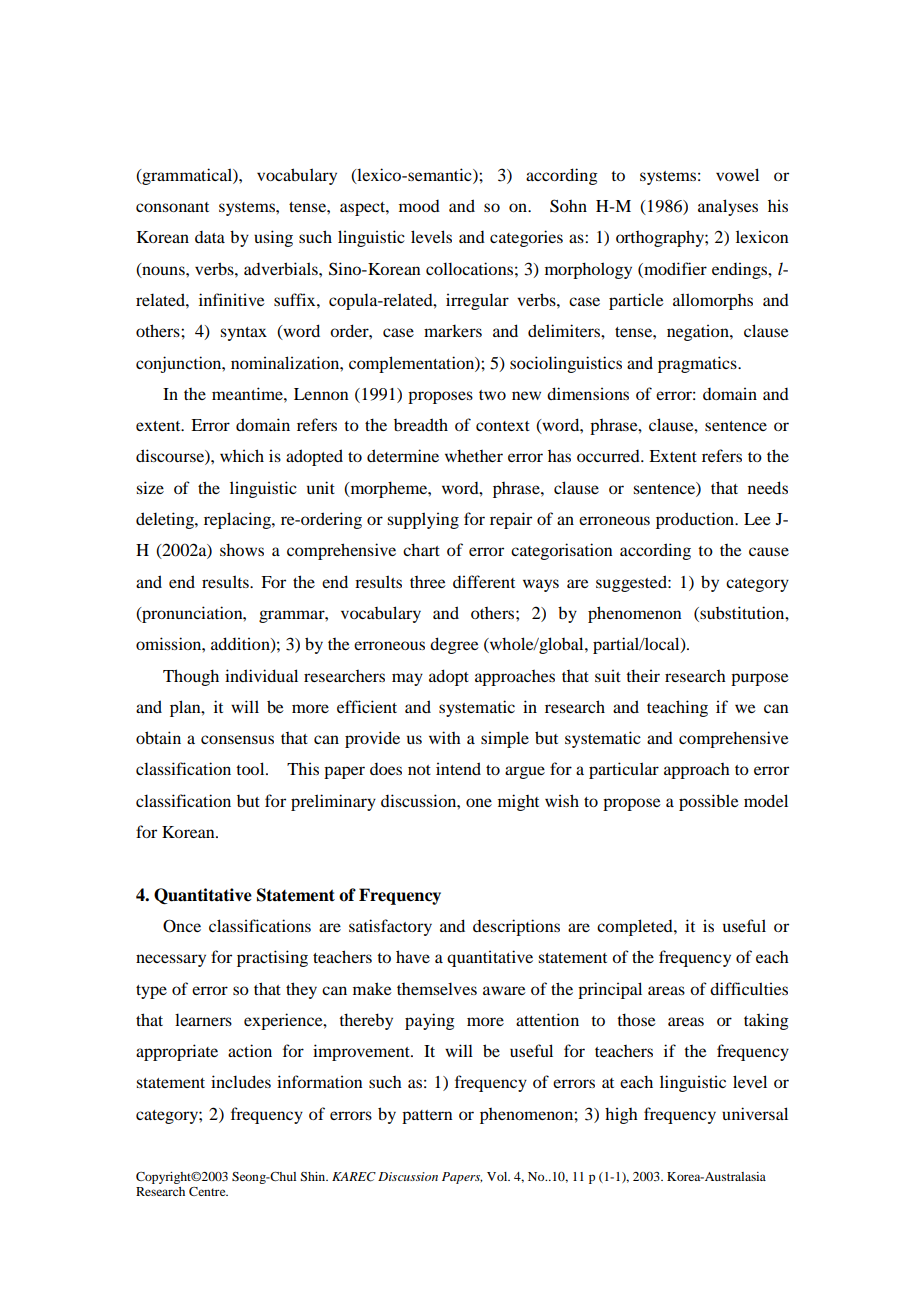  Describe the element at coordinates (728, 207) in the document. I see `analyses` at that location.
